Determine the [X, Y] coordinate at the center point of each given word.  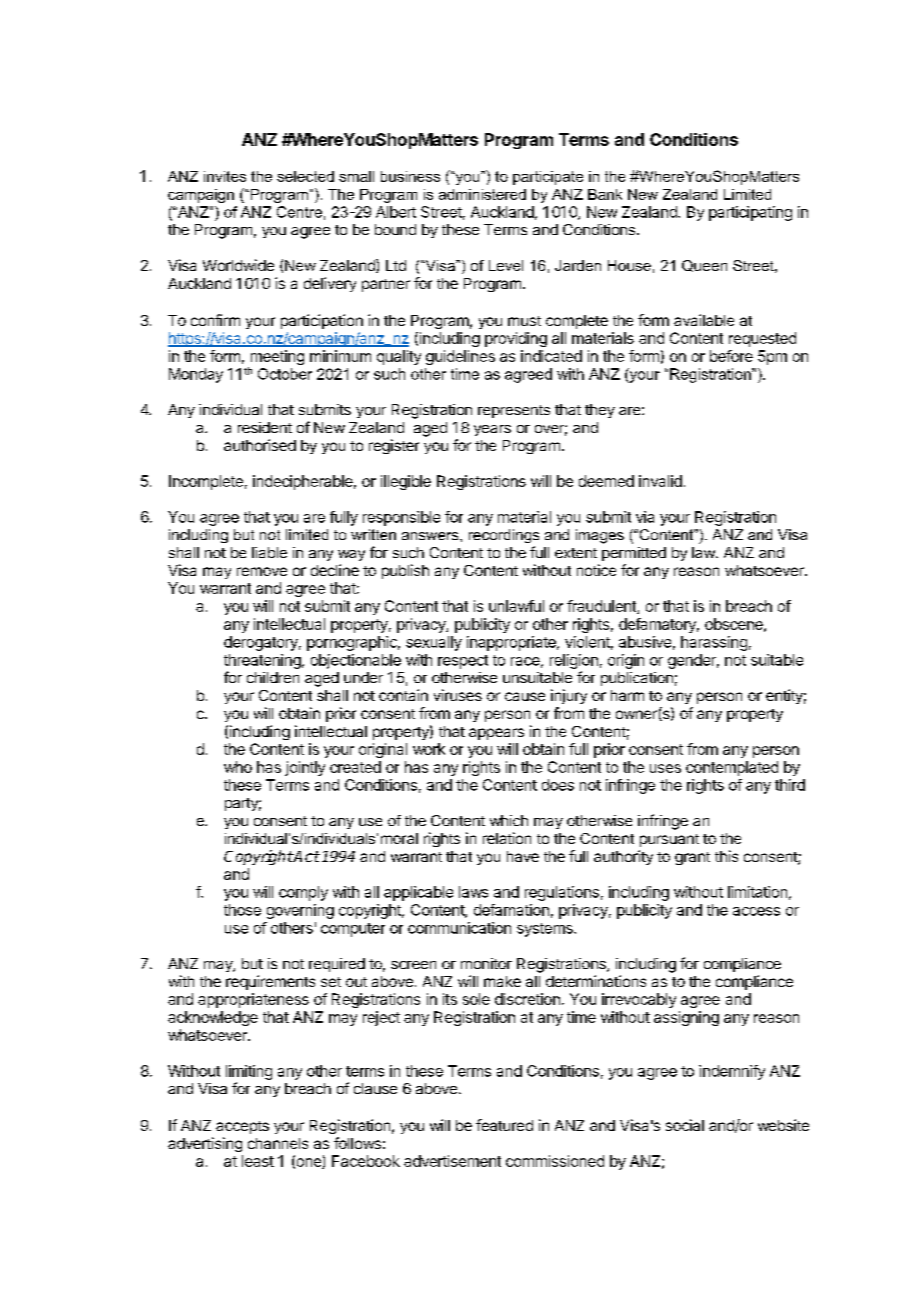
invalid [660, 481]
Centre [299, 212]
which [509, 820]
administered [482, 194]
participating [750, 213]
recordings [504, 536]
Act [306, 856]
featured [504, 1125]
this [726, 856]
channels [278, 1143]
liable [269, 552]
